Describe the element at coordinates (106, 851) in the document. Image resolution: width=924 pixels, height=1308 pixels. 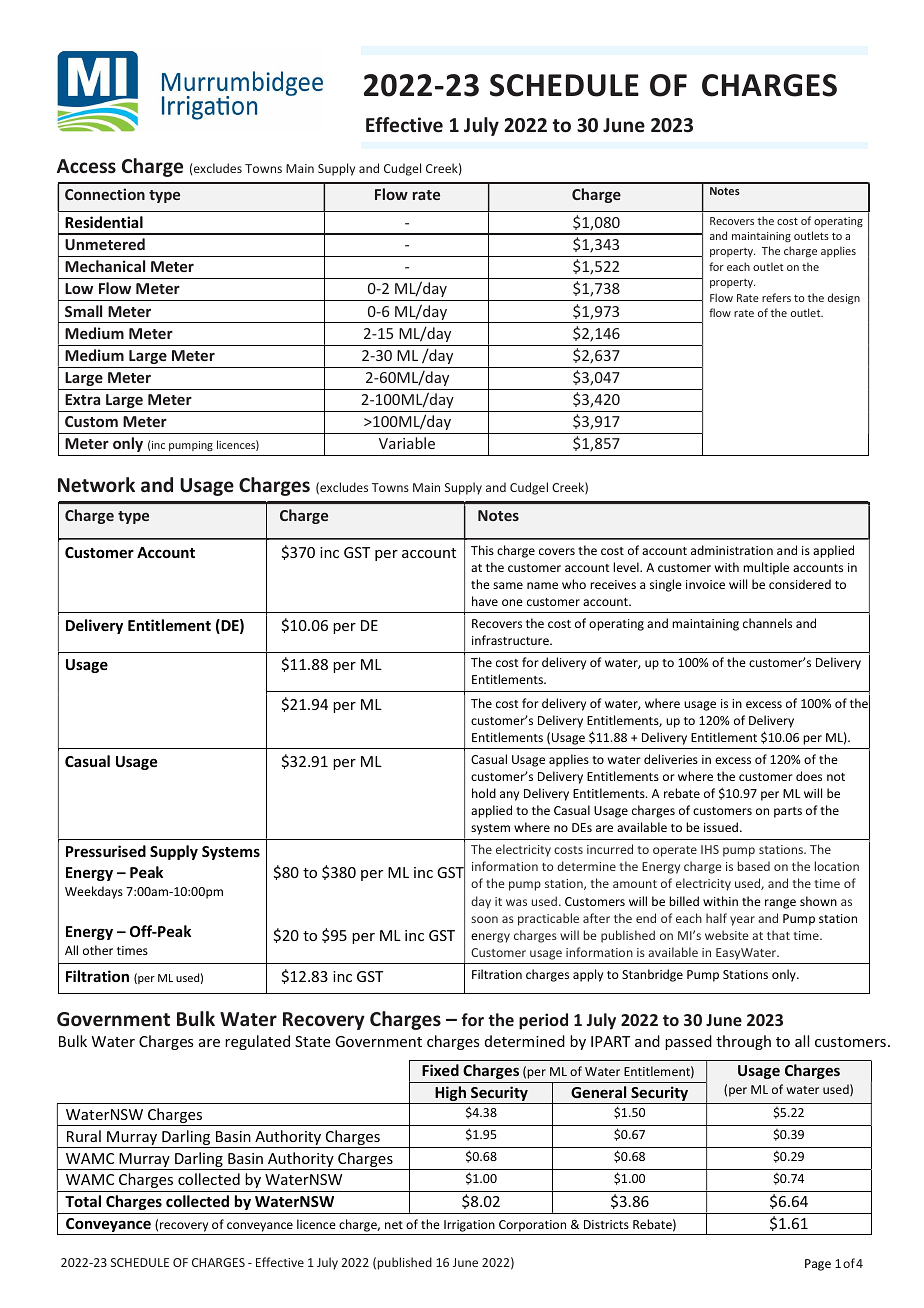
I see `Pressurised` at that location.
